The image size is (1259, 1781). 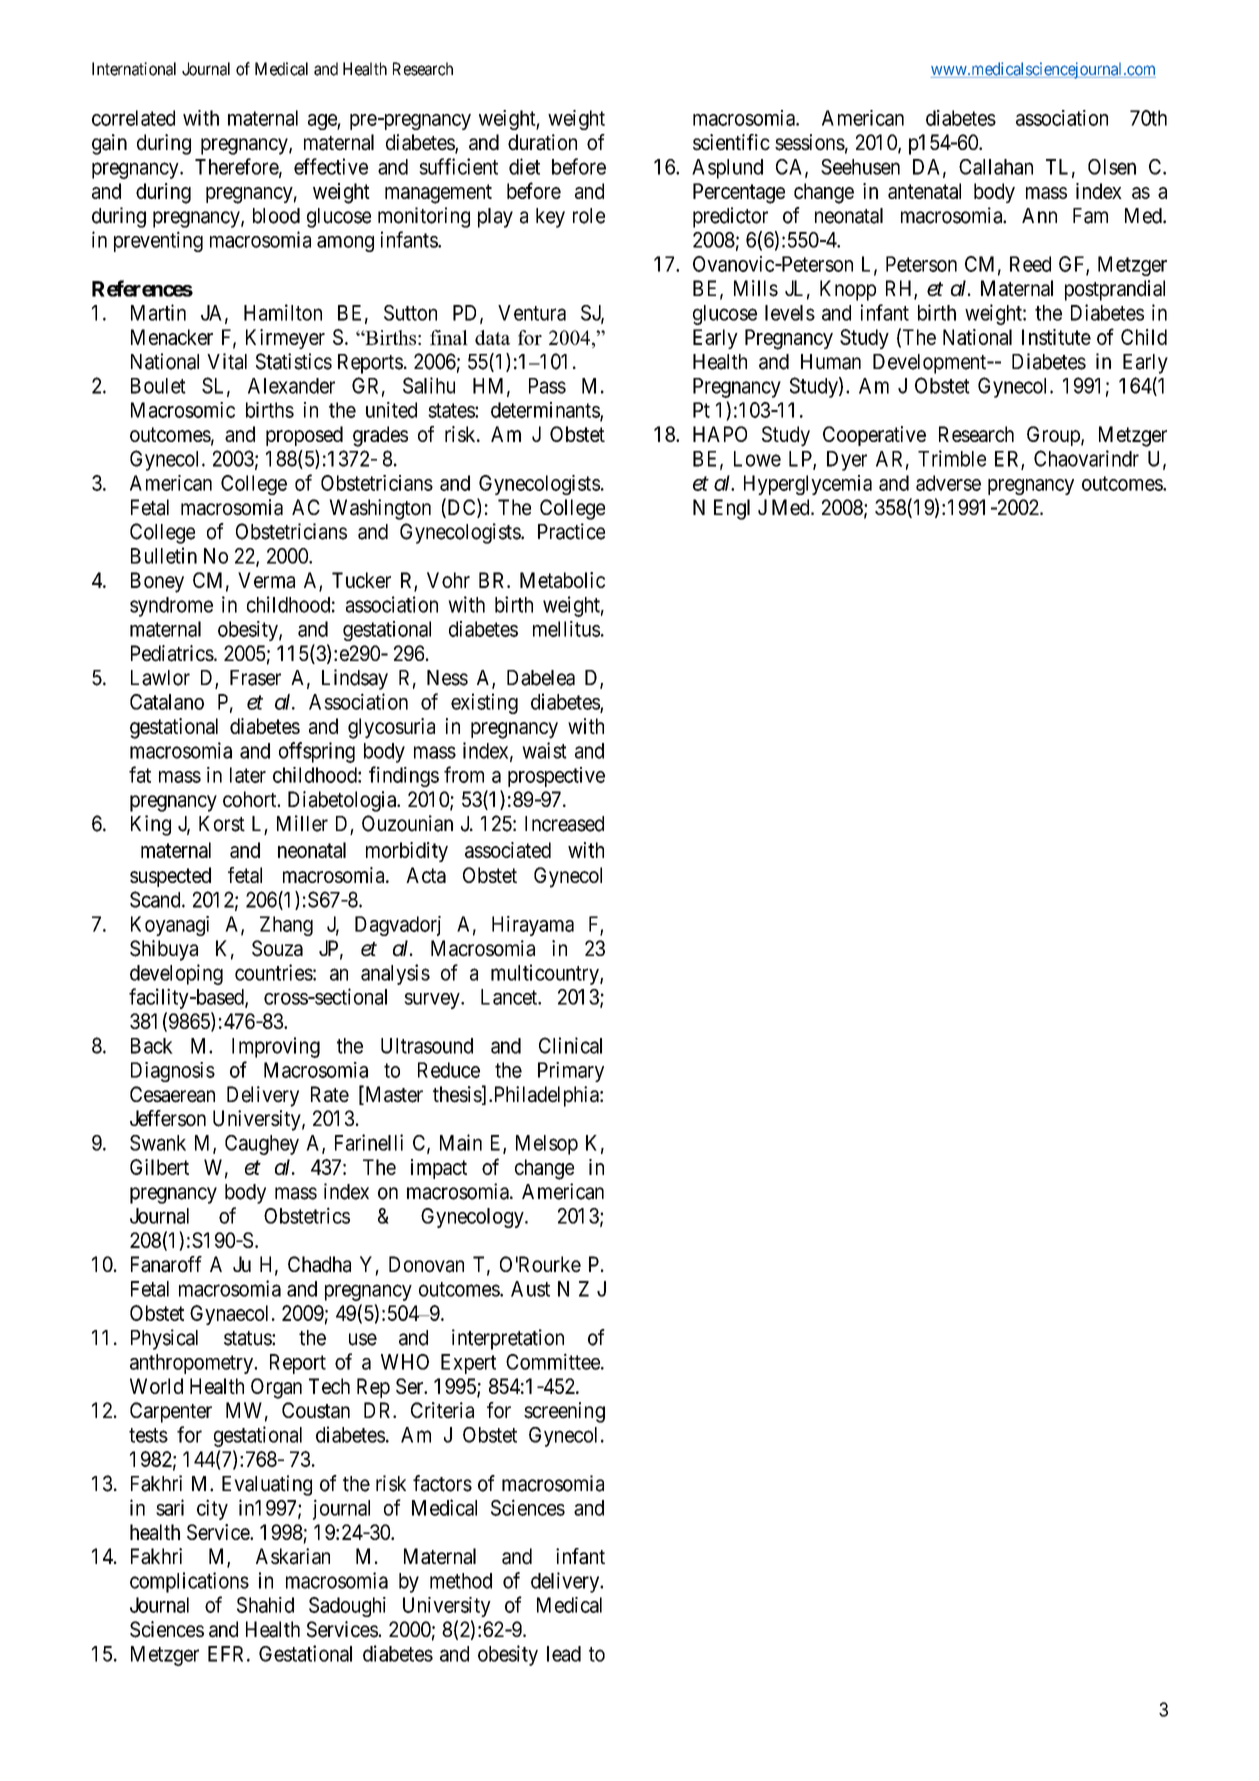 I want to click on Shahid, so click(x=265, y=1605).
